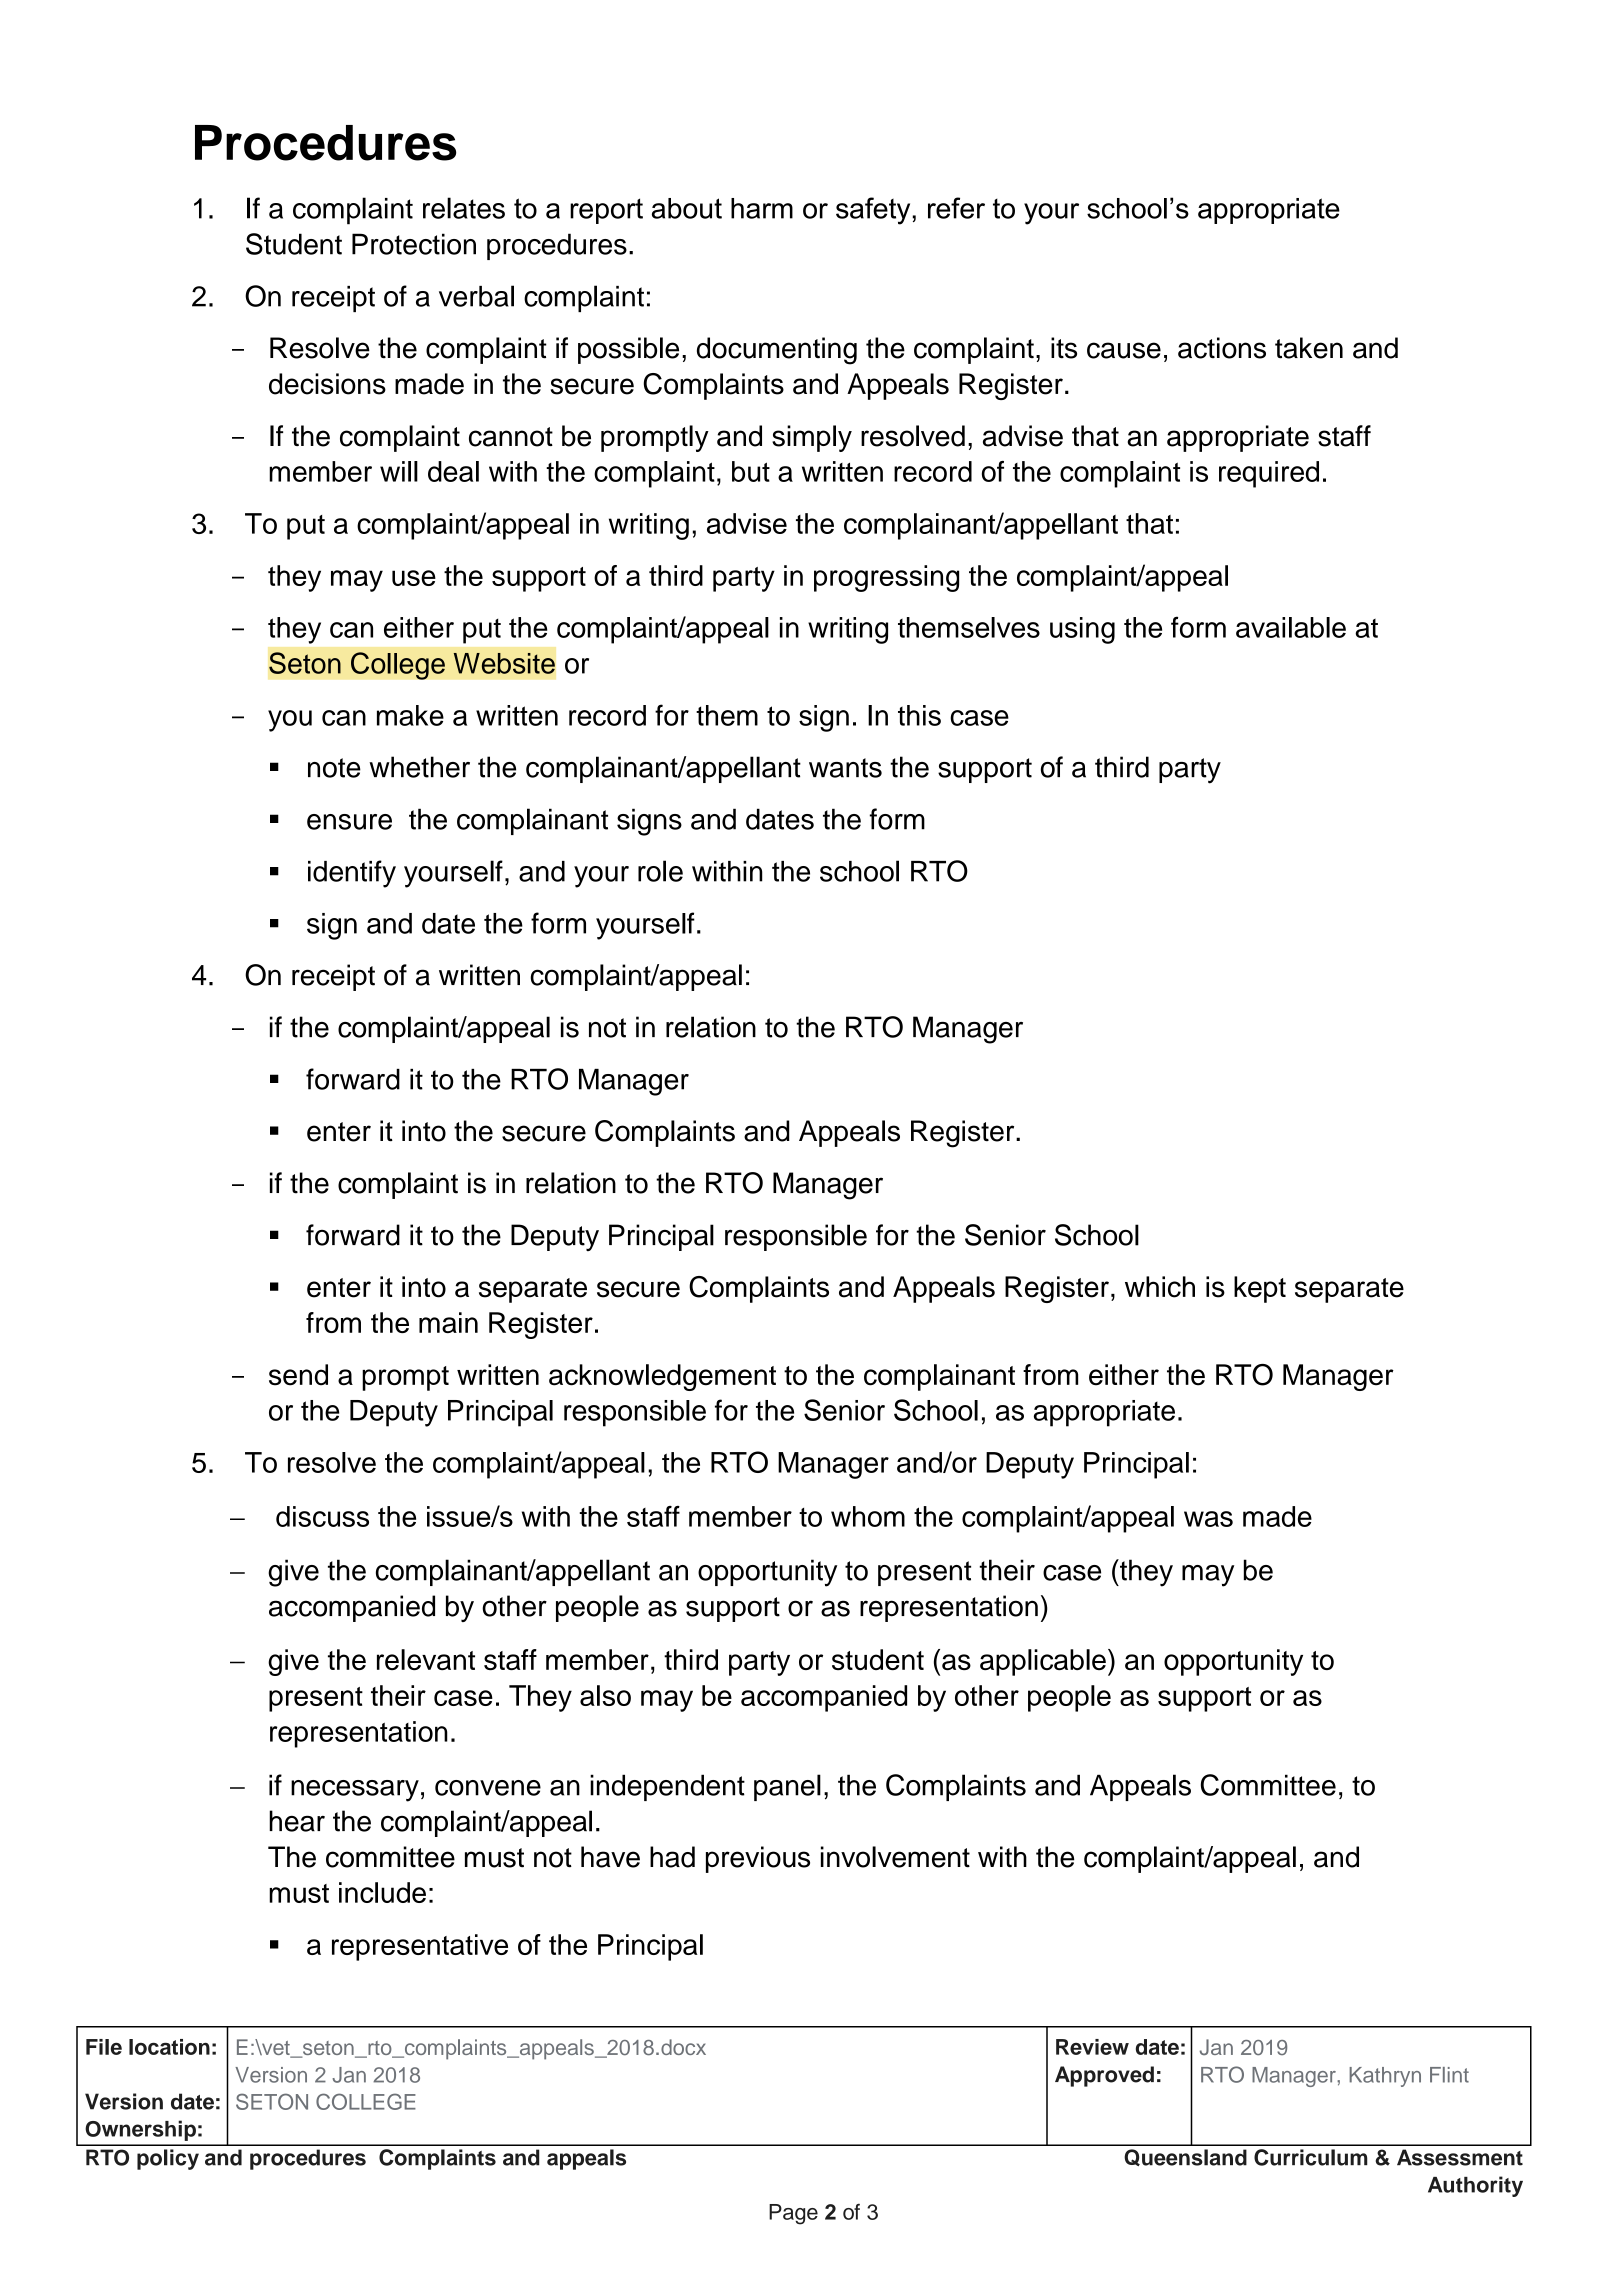 The width and height of the image is (1605, 2269). What do you see at coordinates (787, 1787) in the image?
I see `panel` at bounding box center [787, 1787].
